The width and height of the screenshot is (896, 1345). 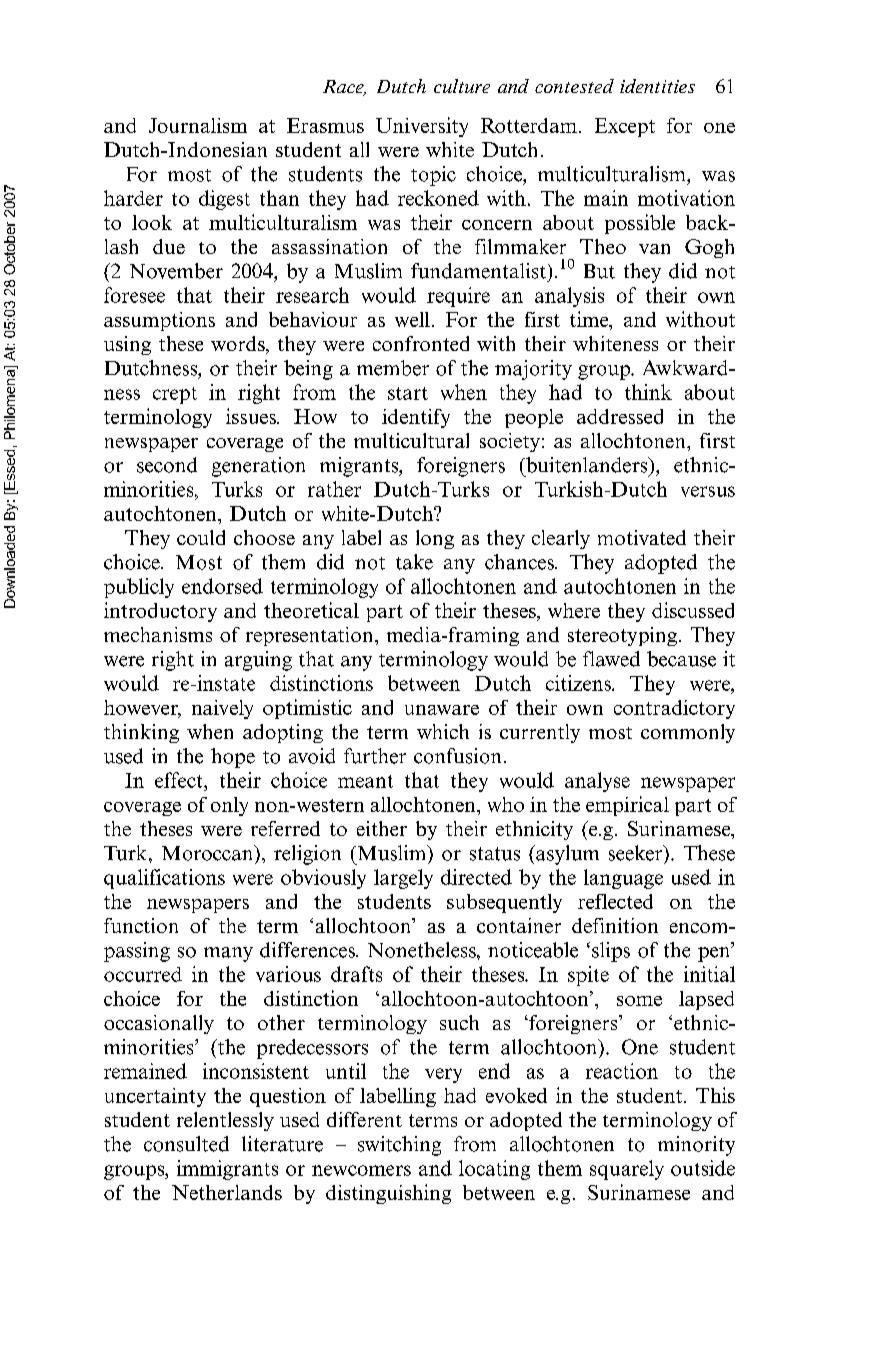 I want to click on Nonetheless, so click(x=423, y=950).
